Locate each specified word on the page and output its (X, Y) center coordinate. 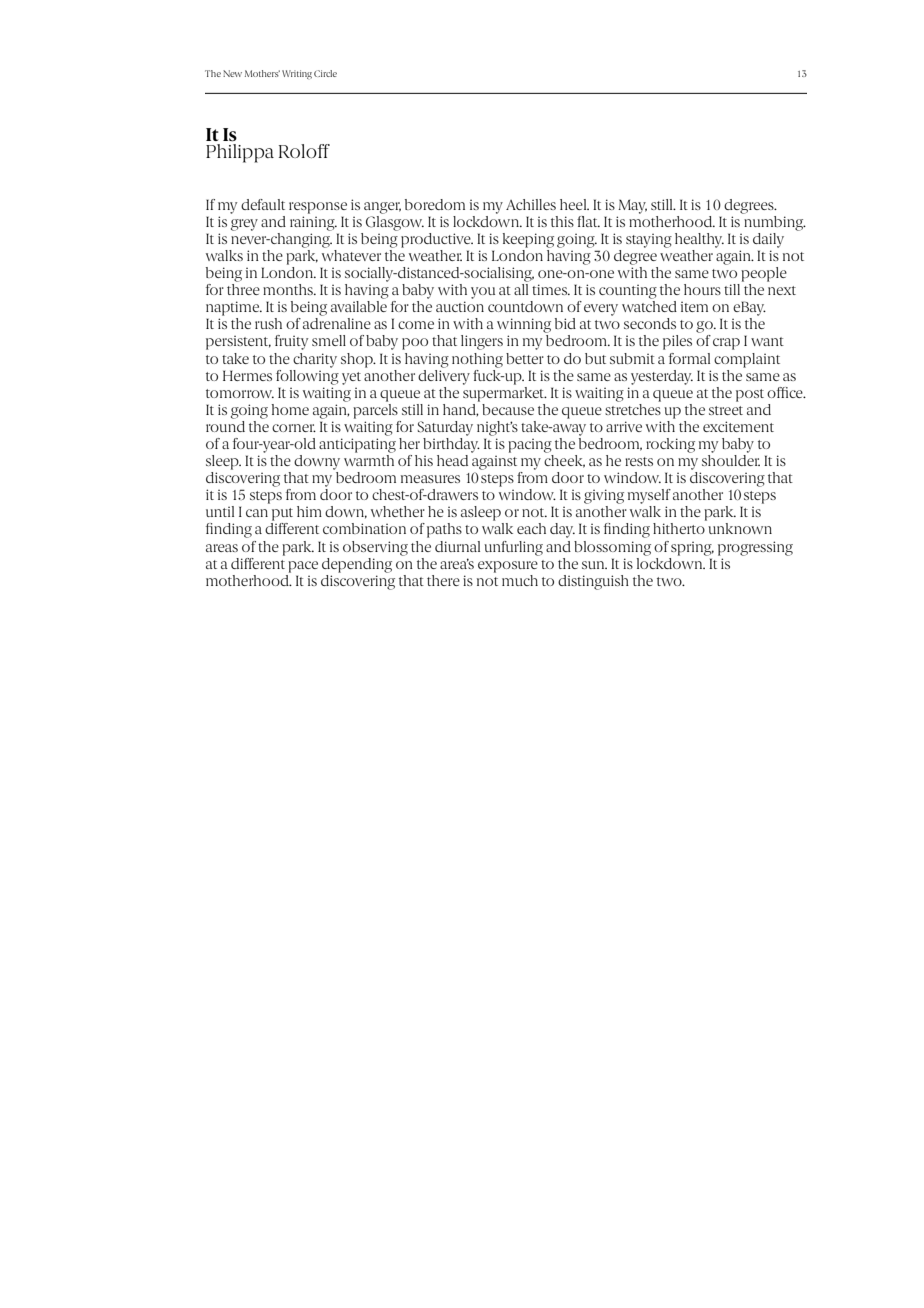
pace (303, 567)
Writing (297, 74)
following (307, 376)
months (289, 289)
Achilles (531, 204)
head (452, 460)
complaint (747, 360)
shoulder (731, 460)
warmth (369, 460)
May (632, 206)
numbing (774, 222)
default (263, 204)
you (483, 293)
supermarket (505, 393)
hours (702, 289)
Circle (325, 73)
